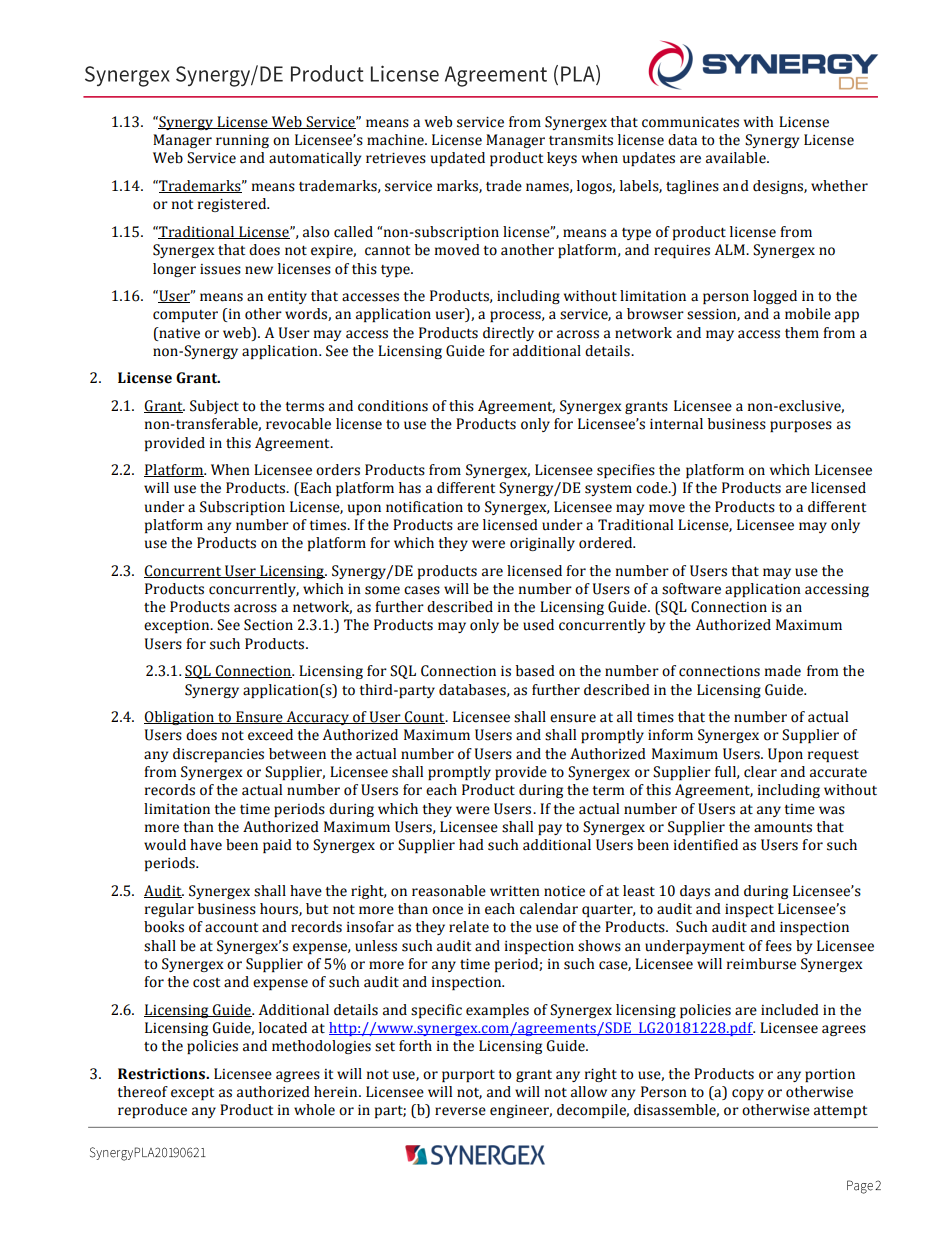  I want to click on days, so click(695, 892).
